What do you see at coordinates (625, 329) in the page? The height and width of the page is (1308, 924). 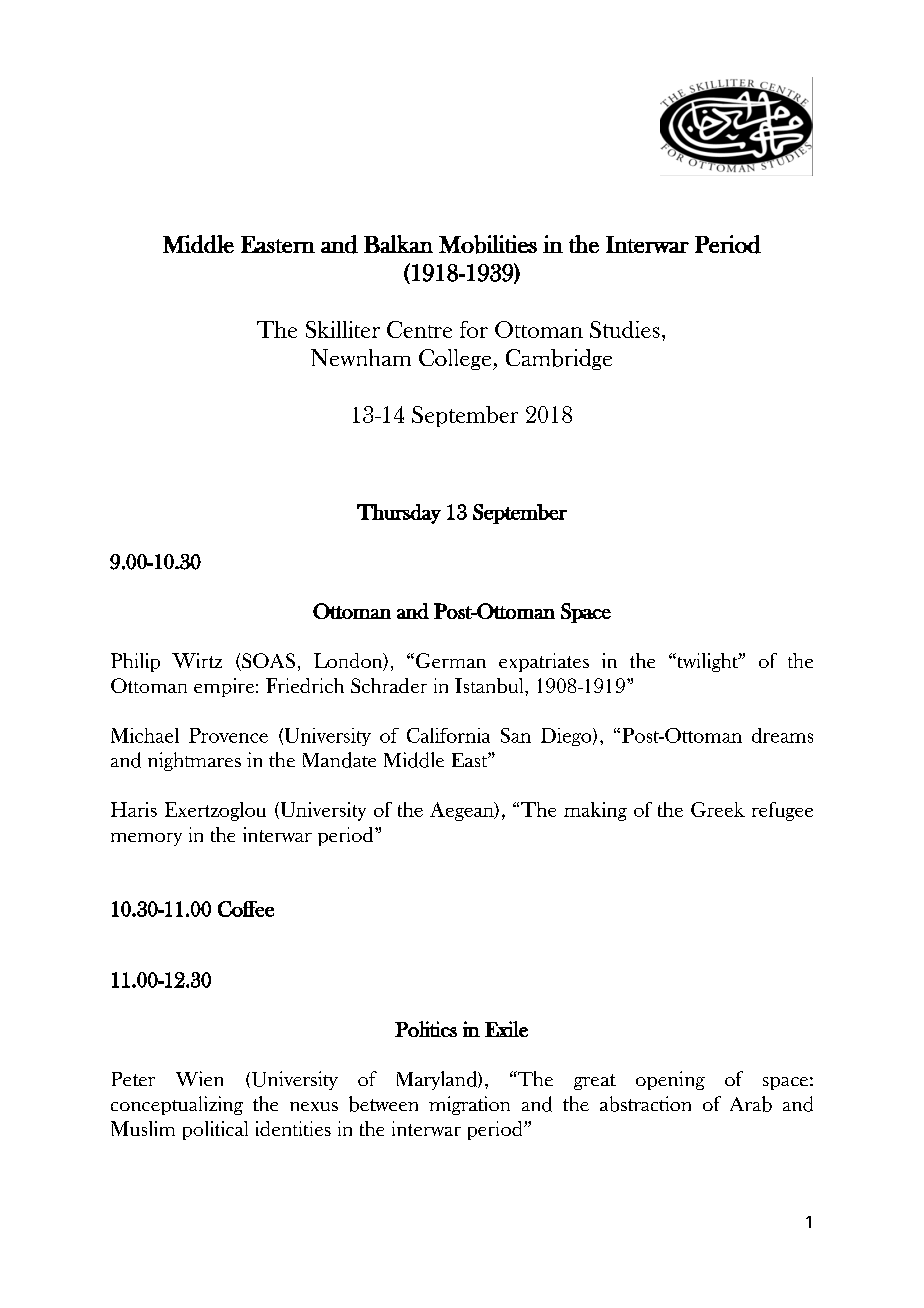 I see `Studies` at bounding box center [625, 329].
